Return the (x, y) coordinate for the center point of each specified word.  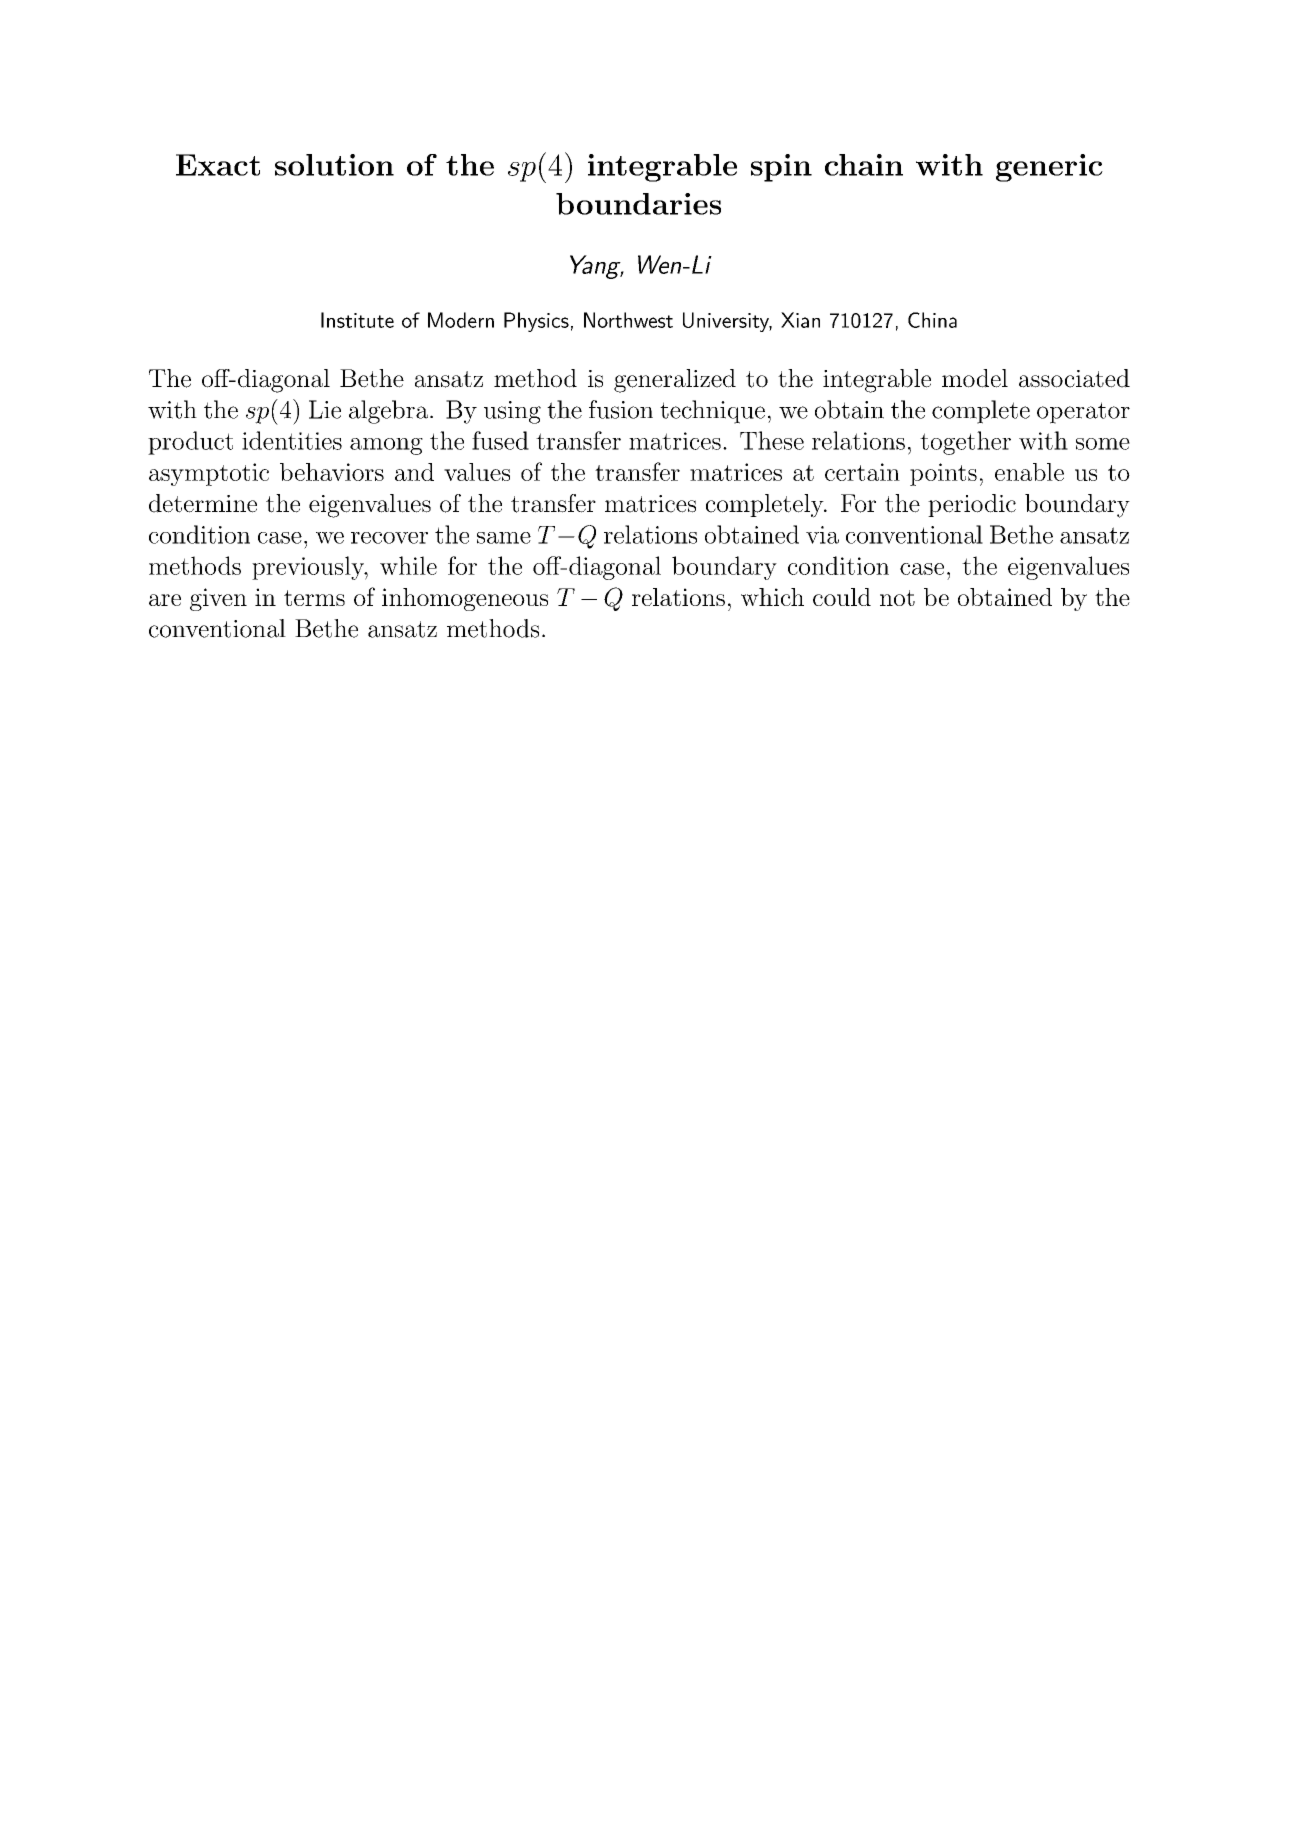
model (975, 378)
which (772, 597)
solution (334, 165)
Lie (325, 409)
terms (314, 598)
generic (1049, 168)
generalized (675, 381)
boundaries (638, 204)
